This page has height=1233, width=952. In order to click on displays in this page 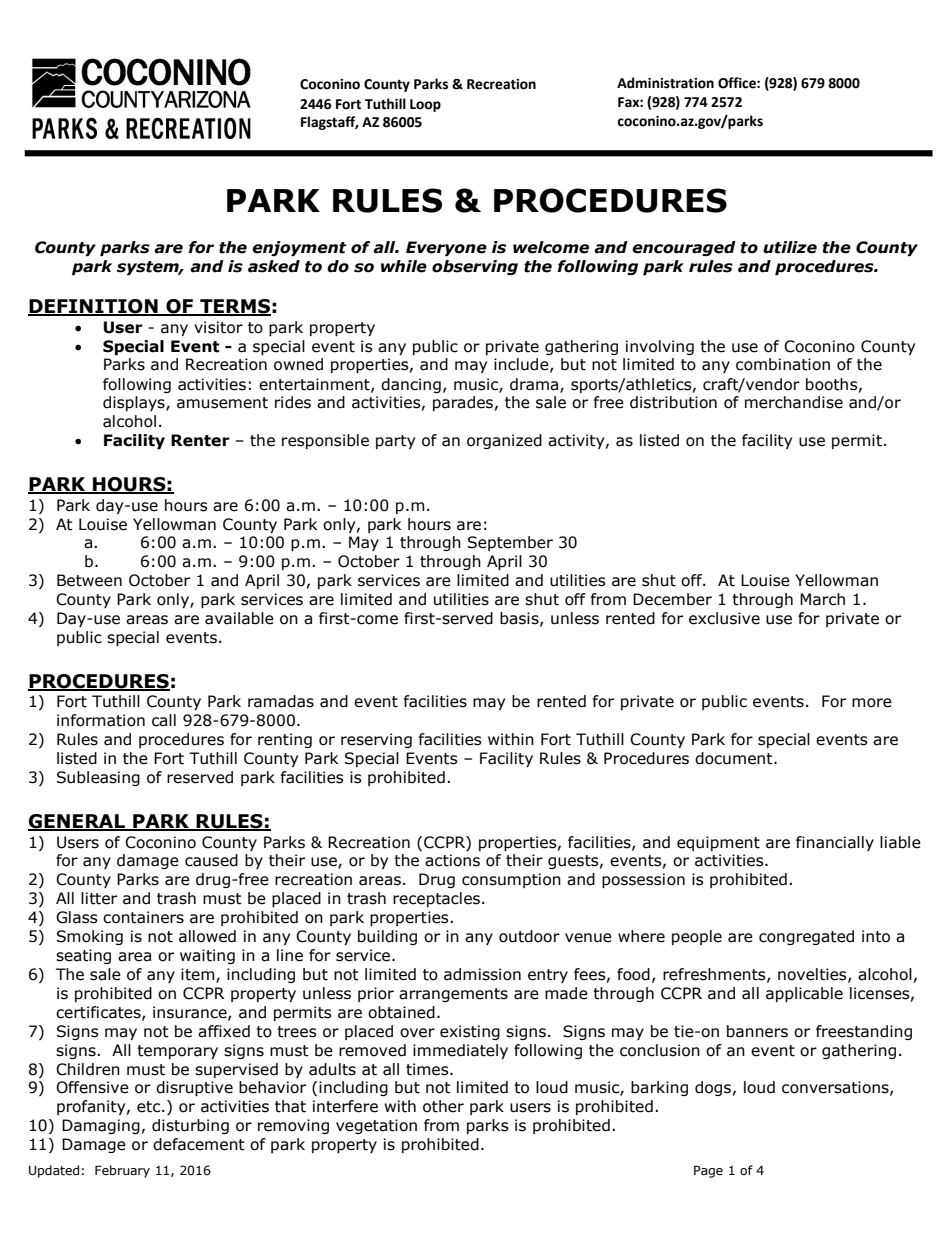, I will do `click(135, 403)`.
